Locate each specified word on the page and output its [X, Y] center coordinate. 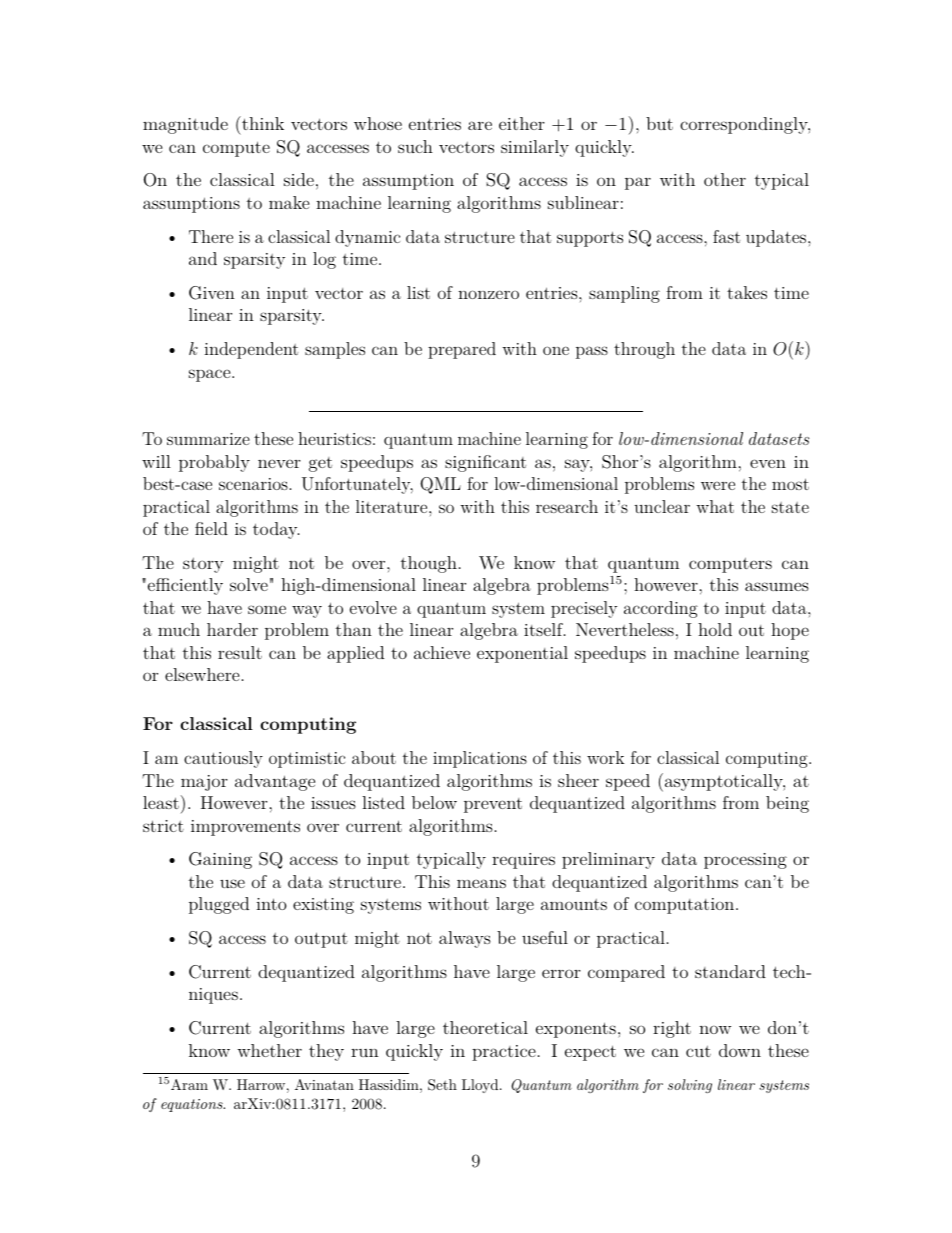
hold [715, 629]
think [262, 123]
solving [690, 1086]
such [415, 146]
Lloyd [480, 1086]
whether [269, 1050]
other [725, 179]
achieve [442, 652]
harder [232, 629]
